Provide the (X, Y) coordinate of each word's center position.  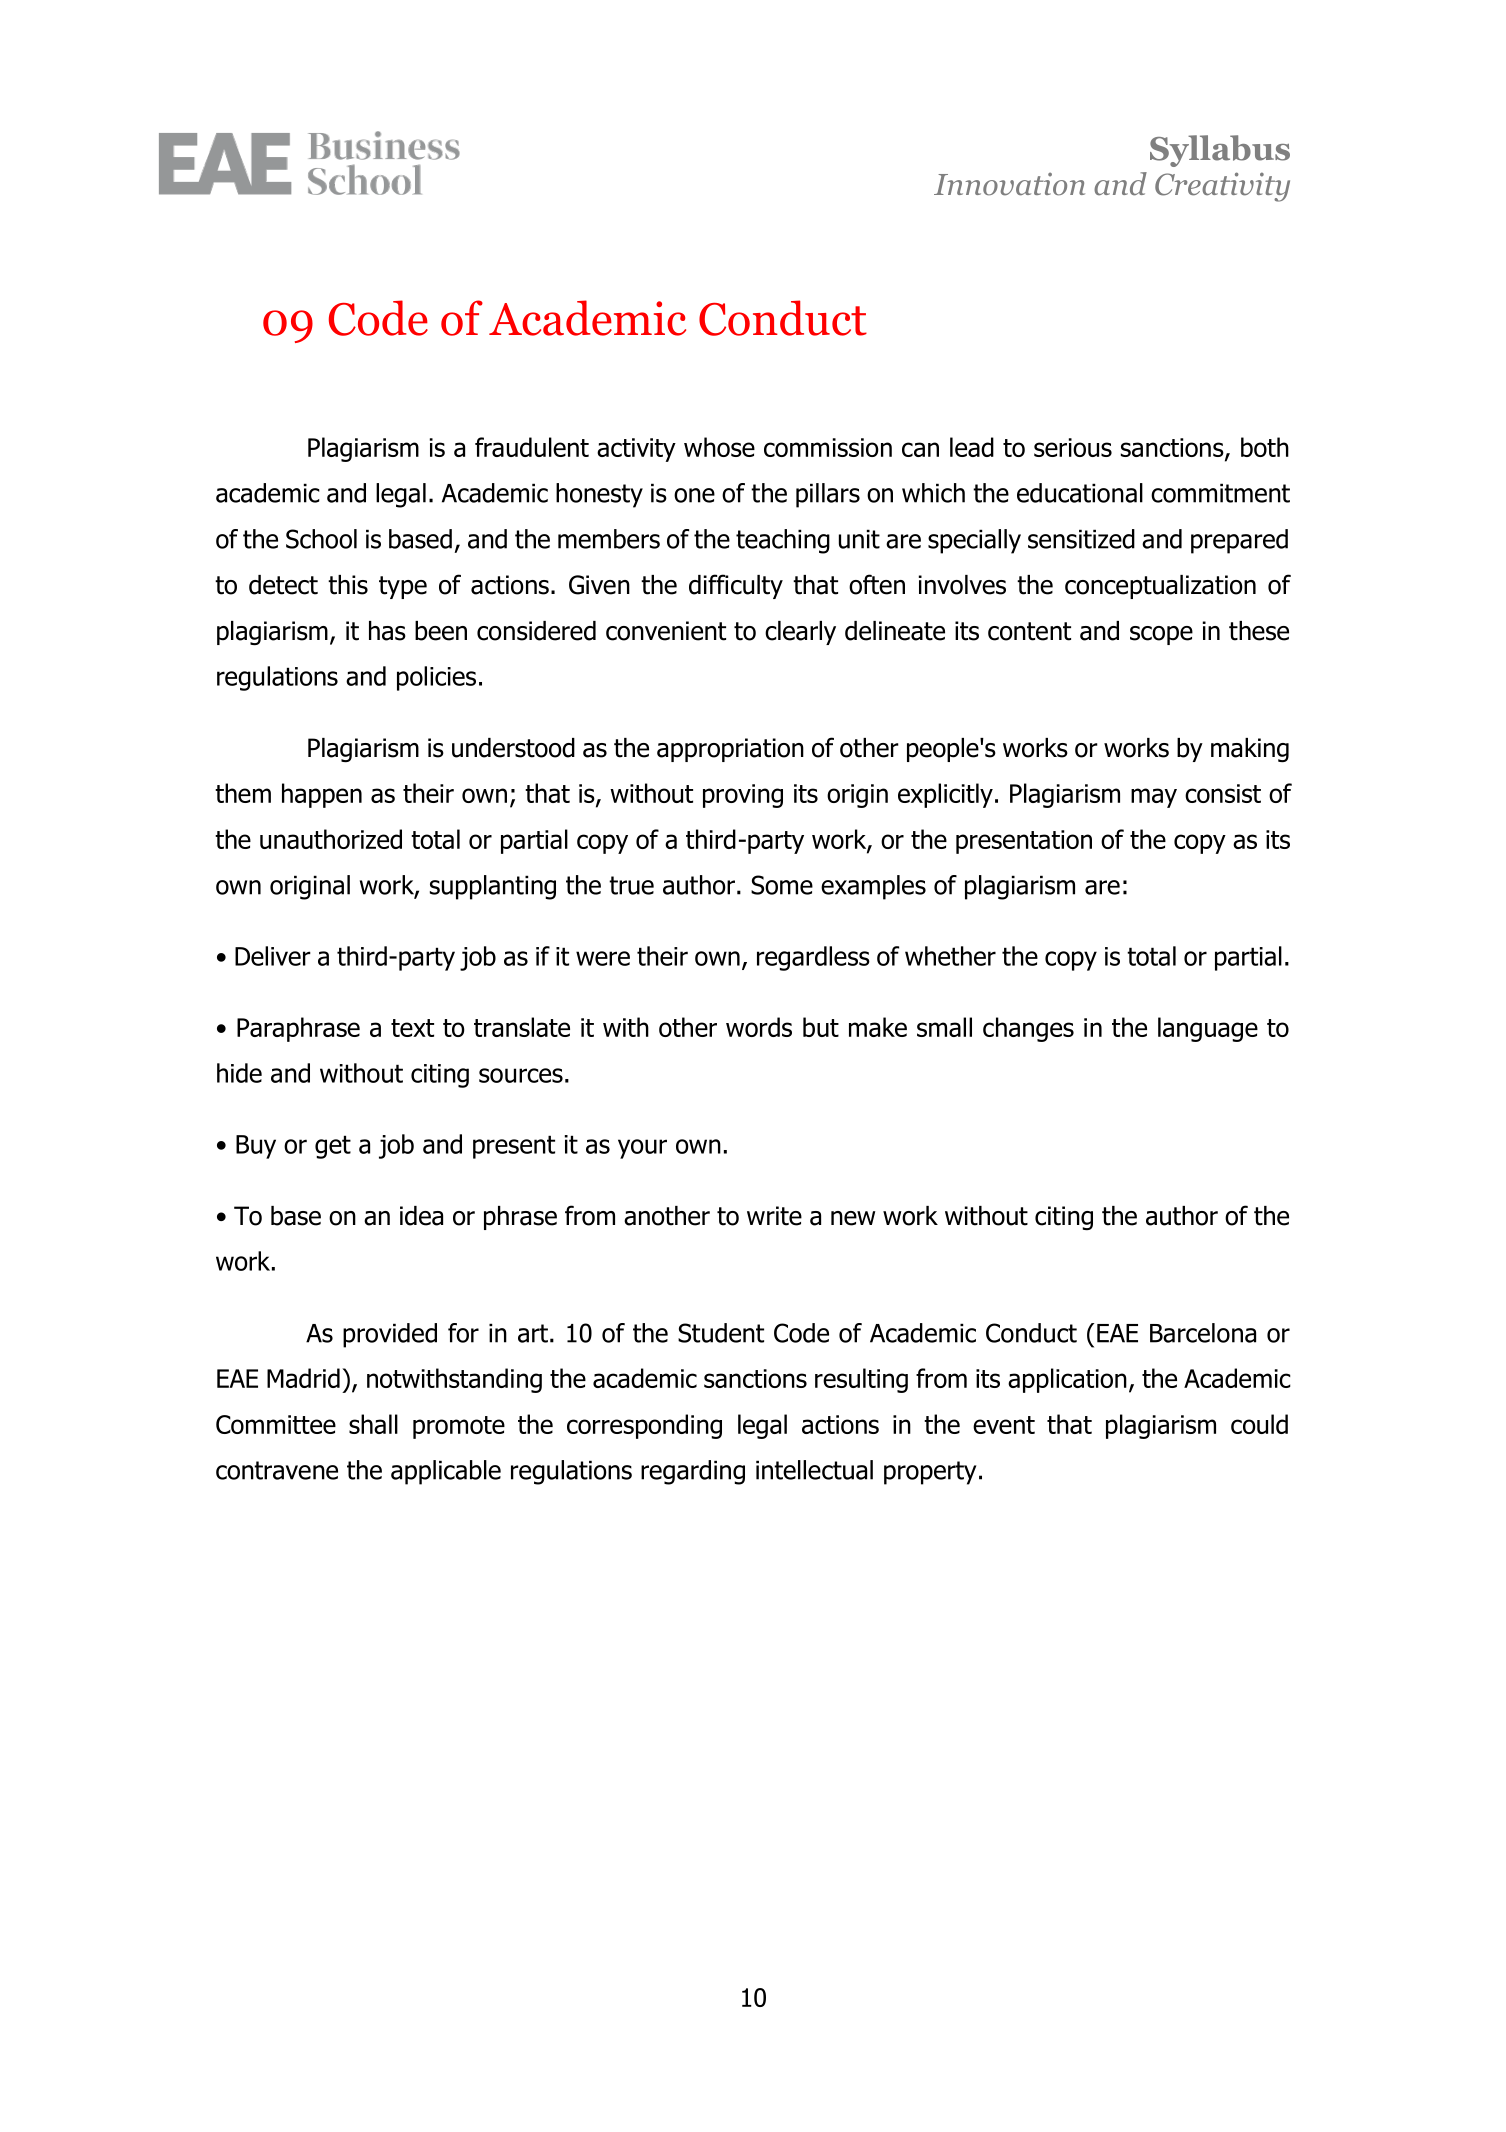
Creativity (1222, 187)
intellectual (814, 1470)
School (321, 539)
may (1154, 798)
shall (373, 1424)
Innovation (1009, 184)
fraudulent (532, 447)
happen (322, 795)
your (642, 1149)
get (333, 1147)
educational (1080, 493)
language (1208, 1029)
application (1067, 1380)
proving (743, 796)
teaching (783, 541)
